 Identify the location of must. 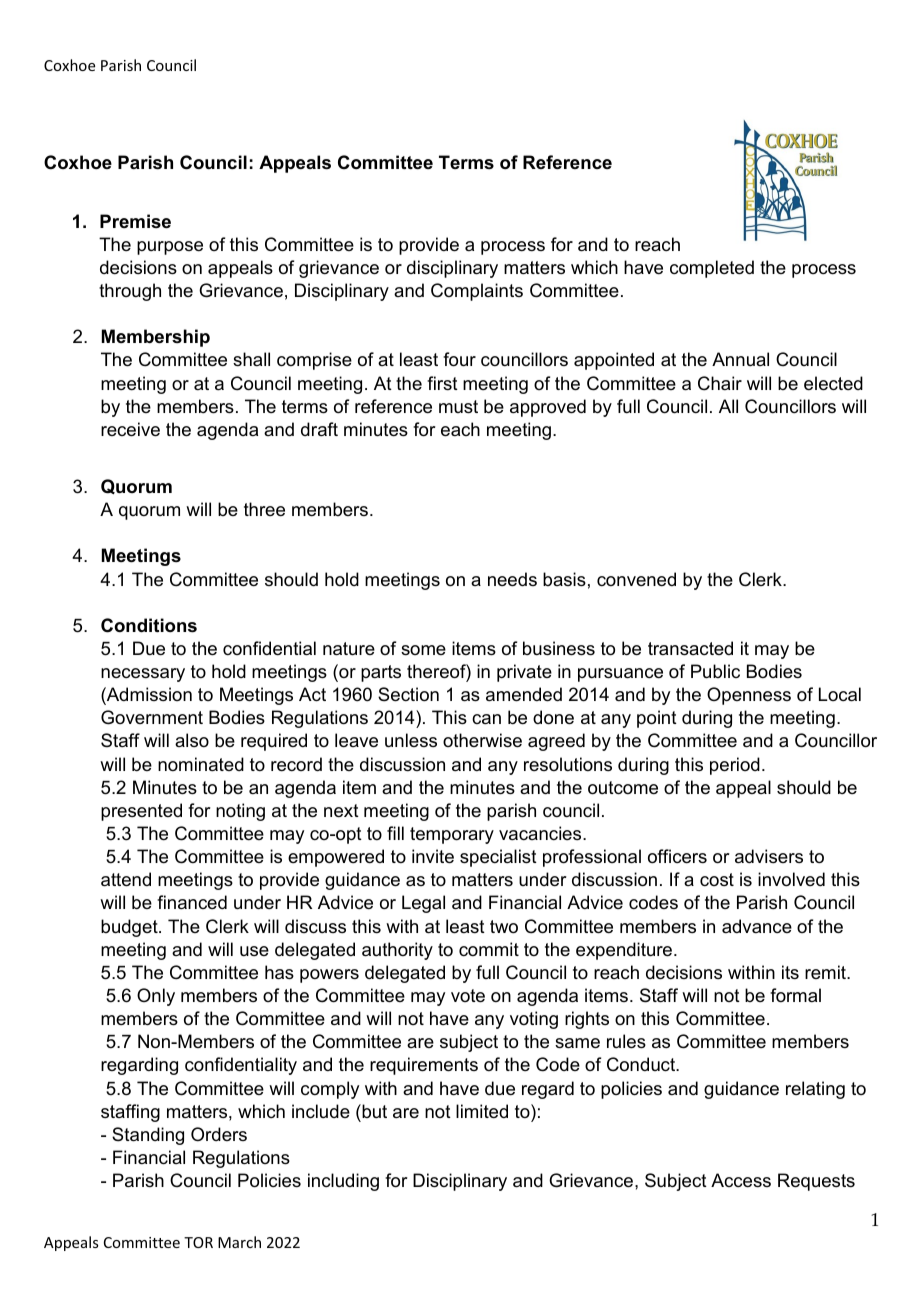
(458, 407).
